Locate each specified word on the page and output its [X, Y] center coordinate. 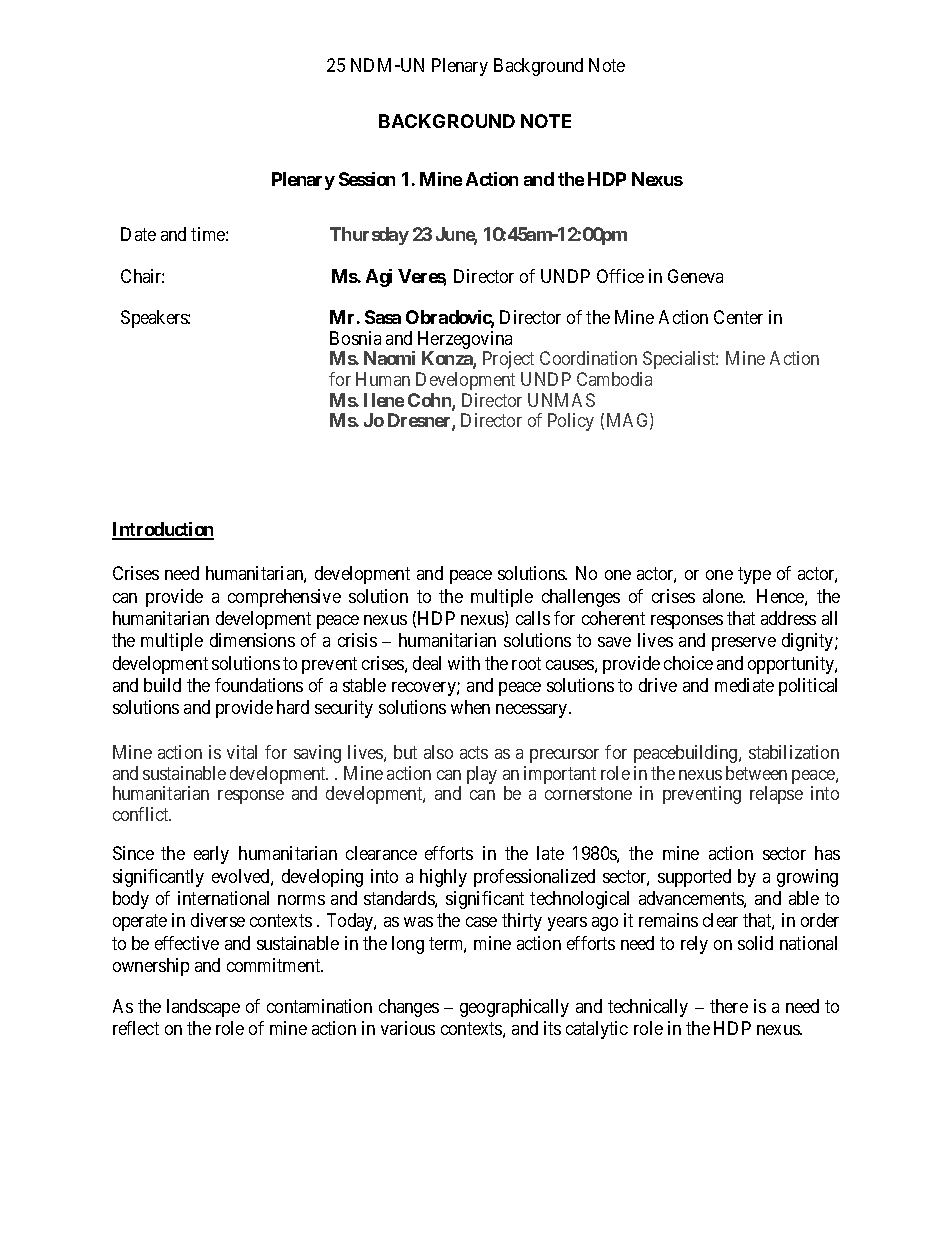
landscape [203, 1008]
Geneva [695, 276]
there [729, 1006]
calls [533, 618]
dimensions [252, 640]
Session [367, 179]
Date [138, 234]
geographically [514, 1008]
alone [724, 596]
